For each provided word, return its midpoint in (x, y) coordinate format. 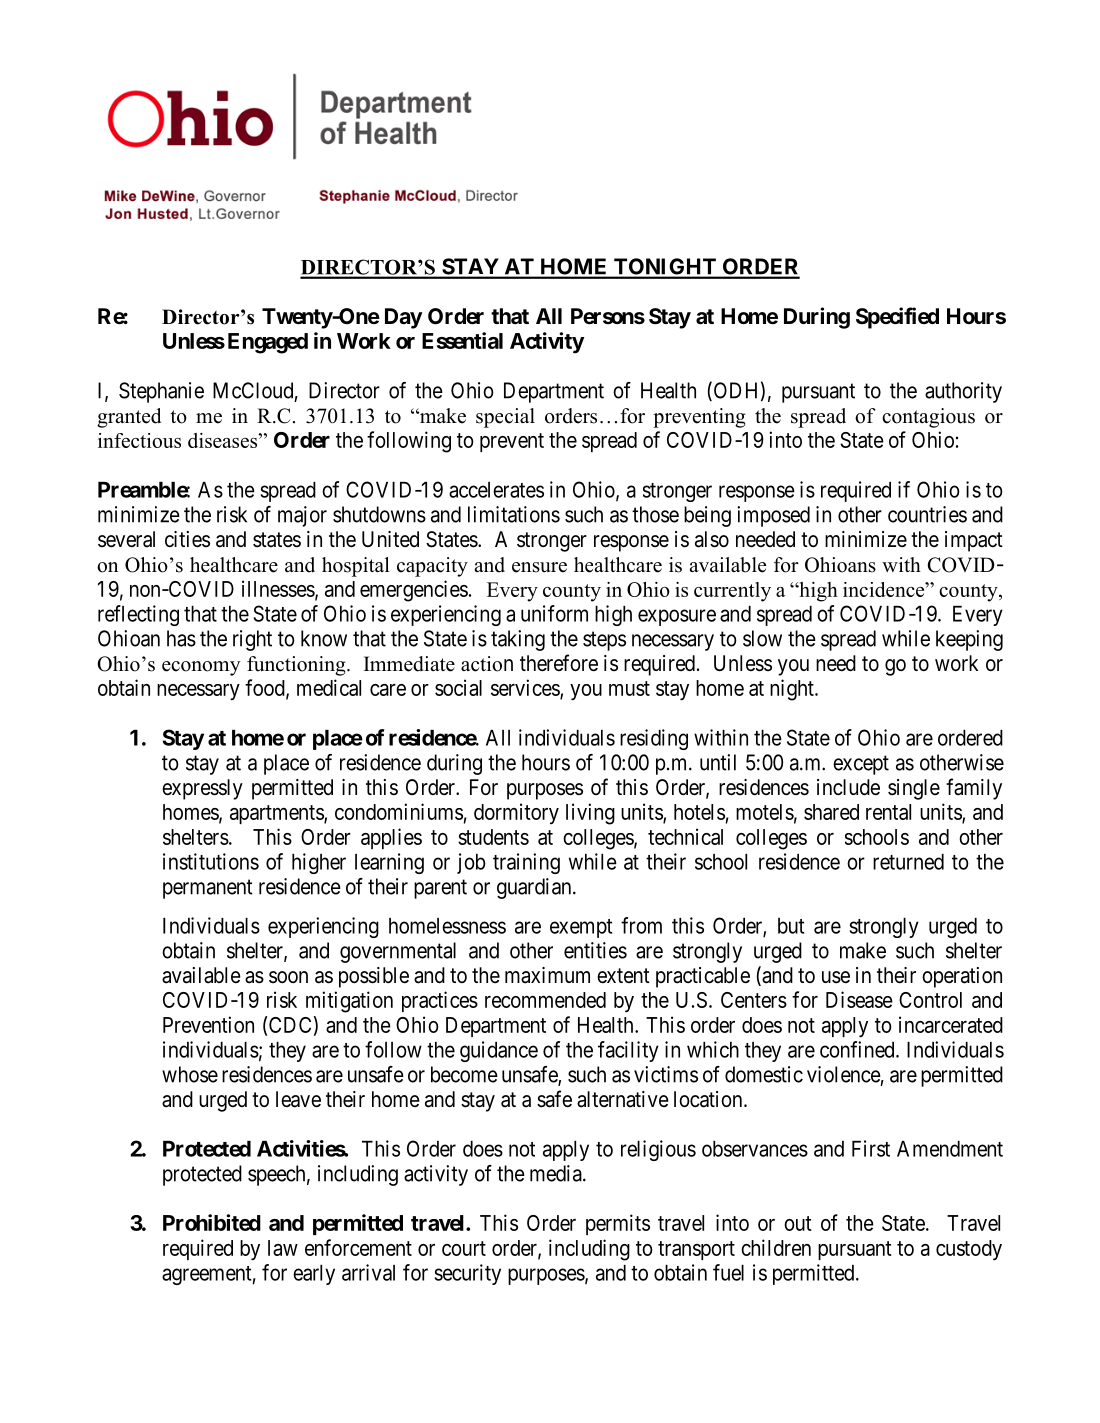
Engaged (268, 343)
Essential (462, 340)
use (836, 977)
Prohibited (212, 1222)
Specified (897, 318)
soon (288, 977)
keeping (969, 640)
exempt (581, 928)
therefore (559, 663)
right (252, 640)
